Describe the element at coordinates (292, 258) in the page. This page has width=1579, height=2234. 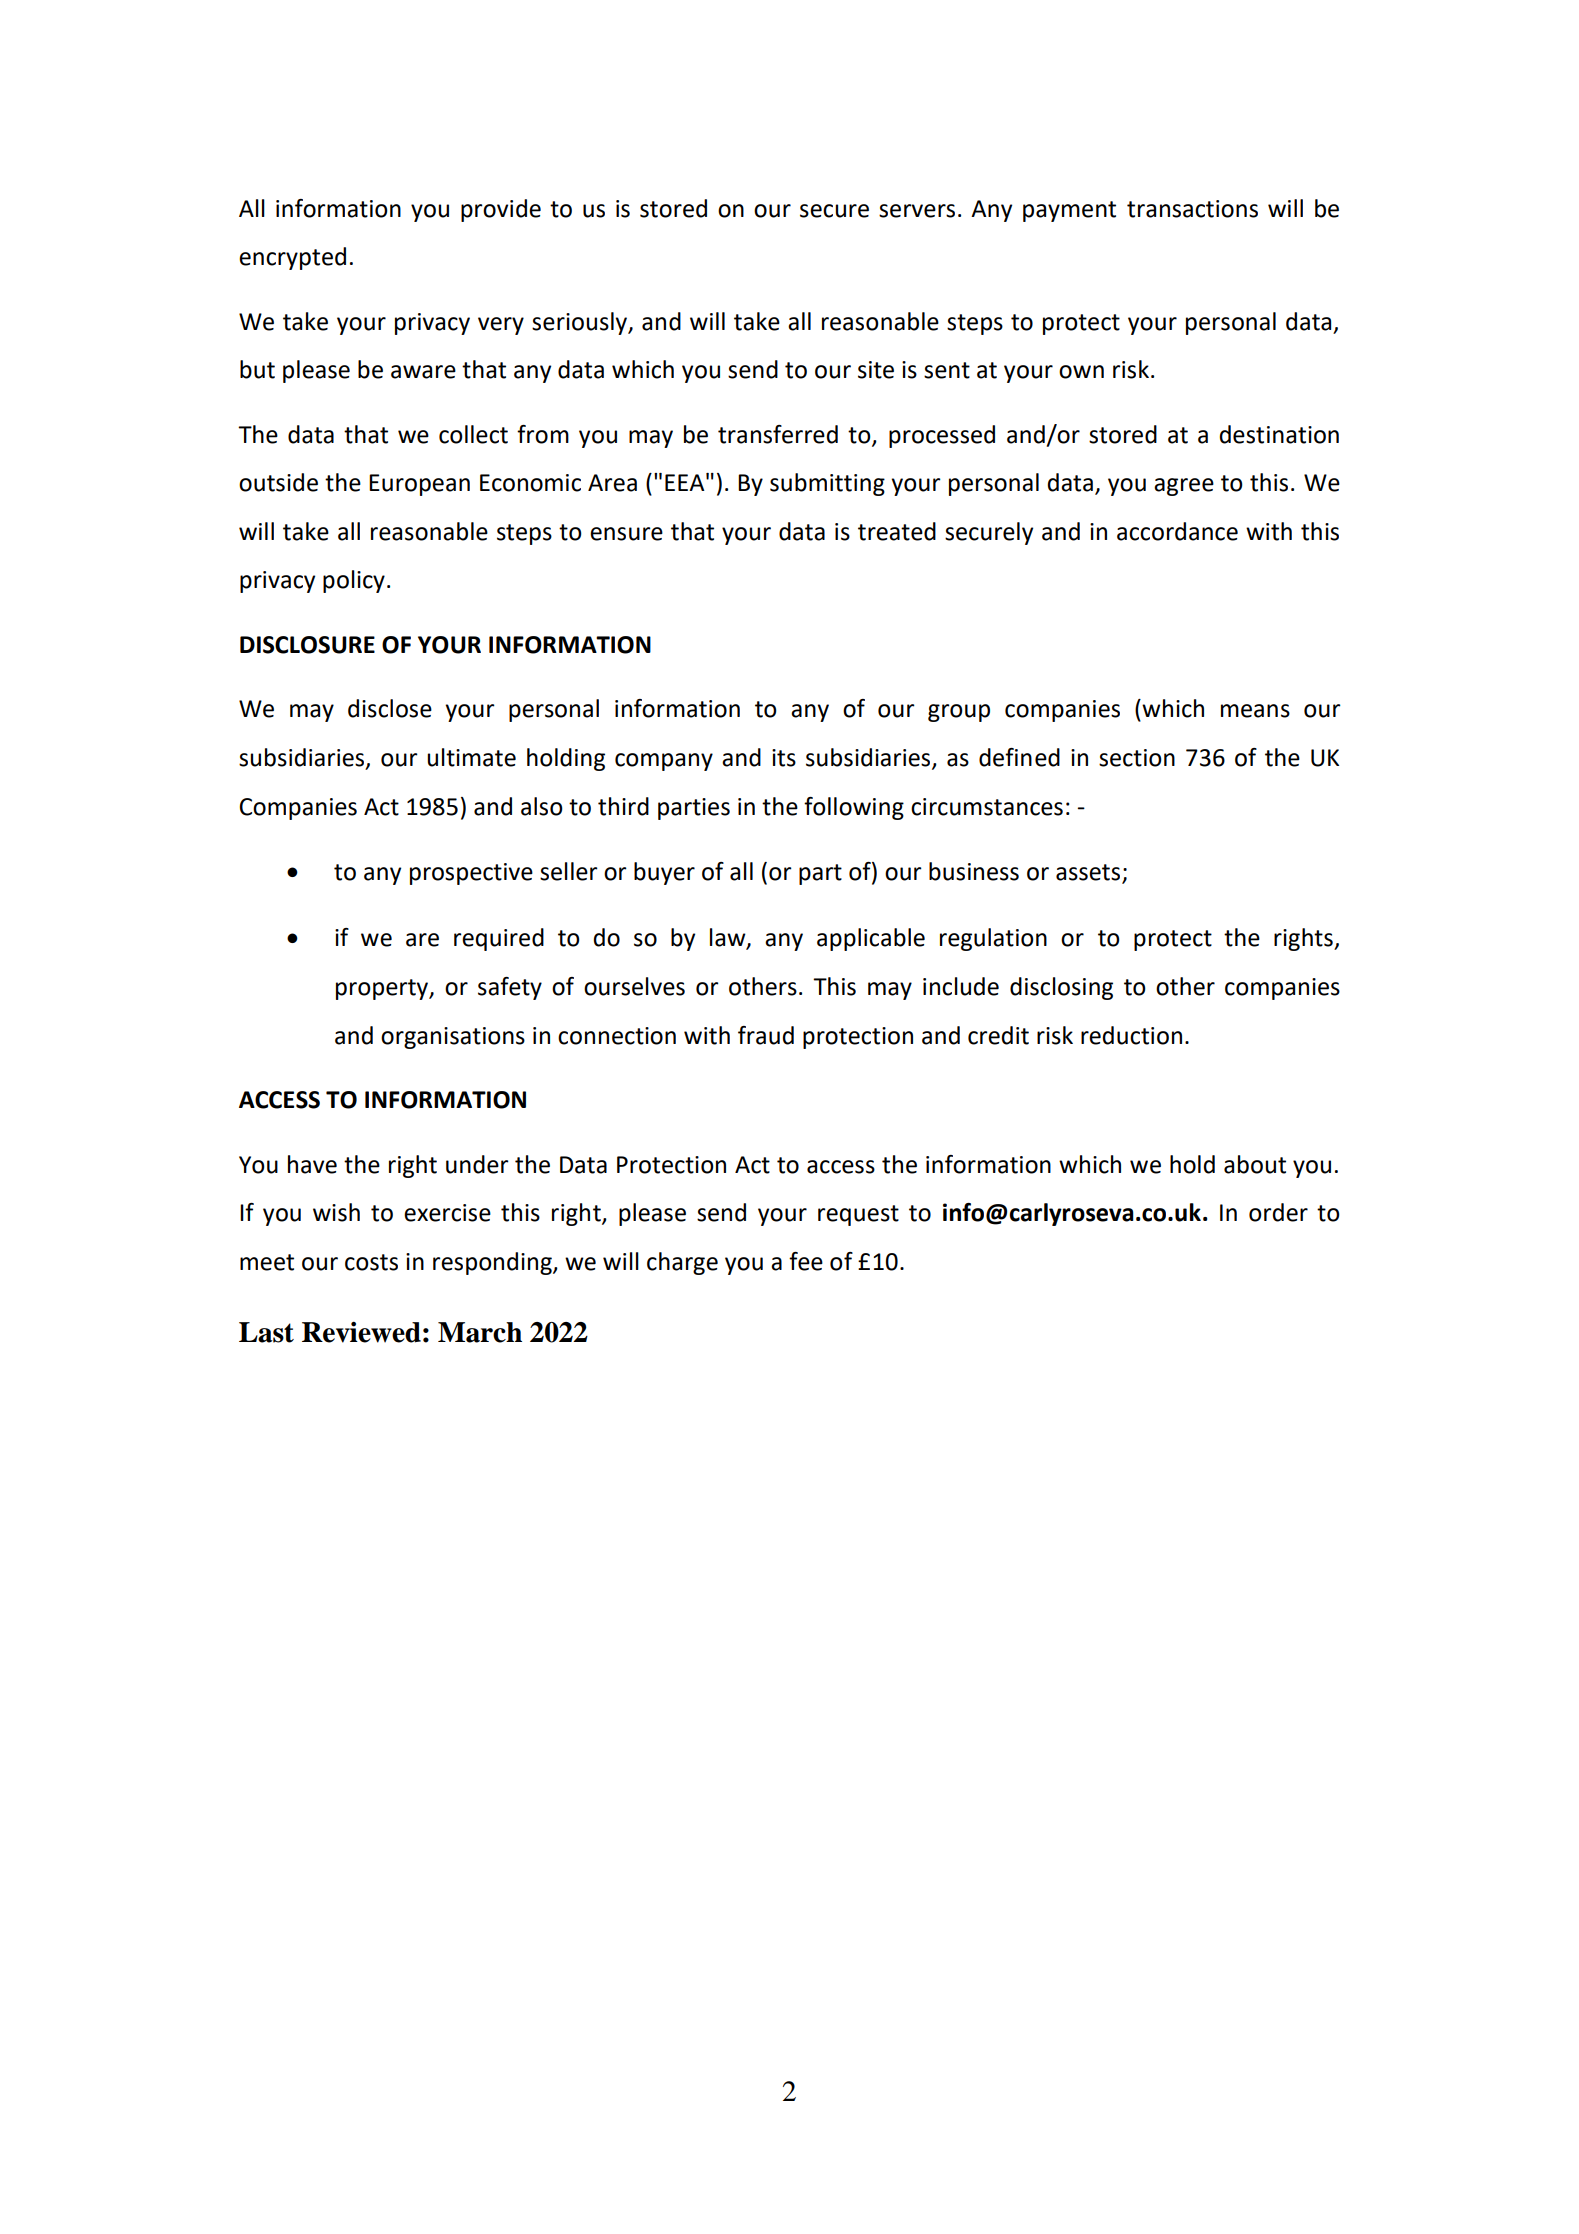
I see `encrypted` at that location.
